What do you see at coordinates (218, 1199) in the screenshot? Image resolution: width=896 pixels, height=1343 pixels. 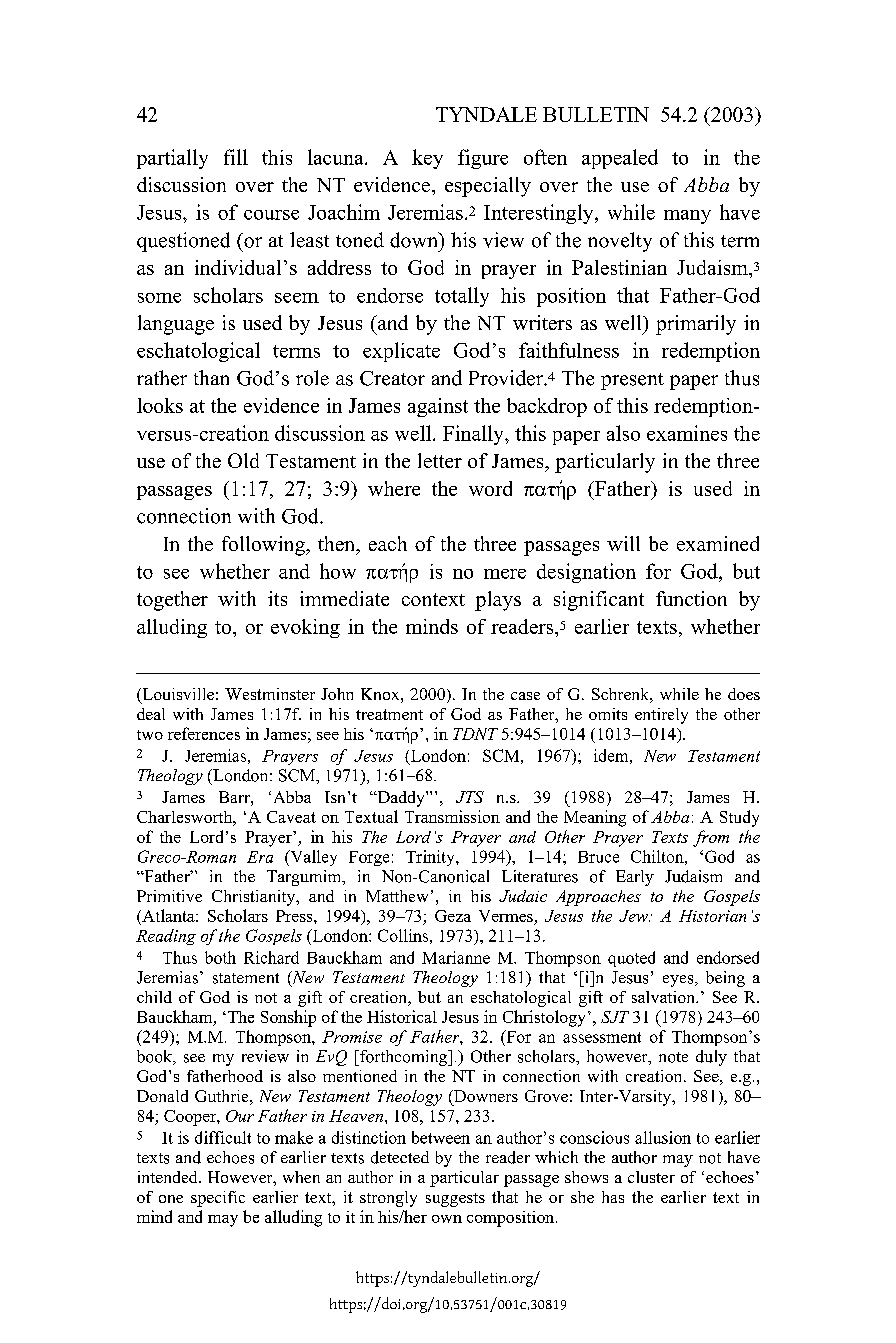 I see `specific` at bounding box center [218, 1199].
